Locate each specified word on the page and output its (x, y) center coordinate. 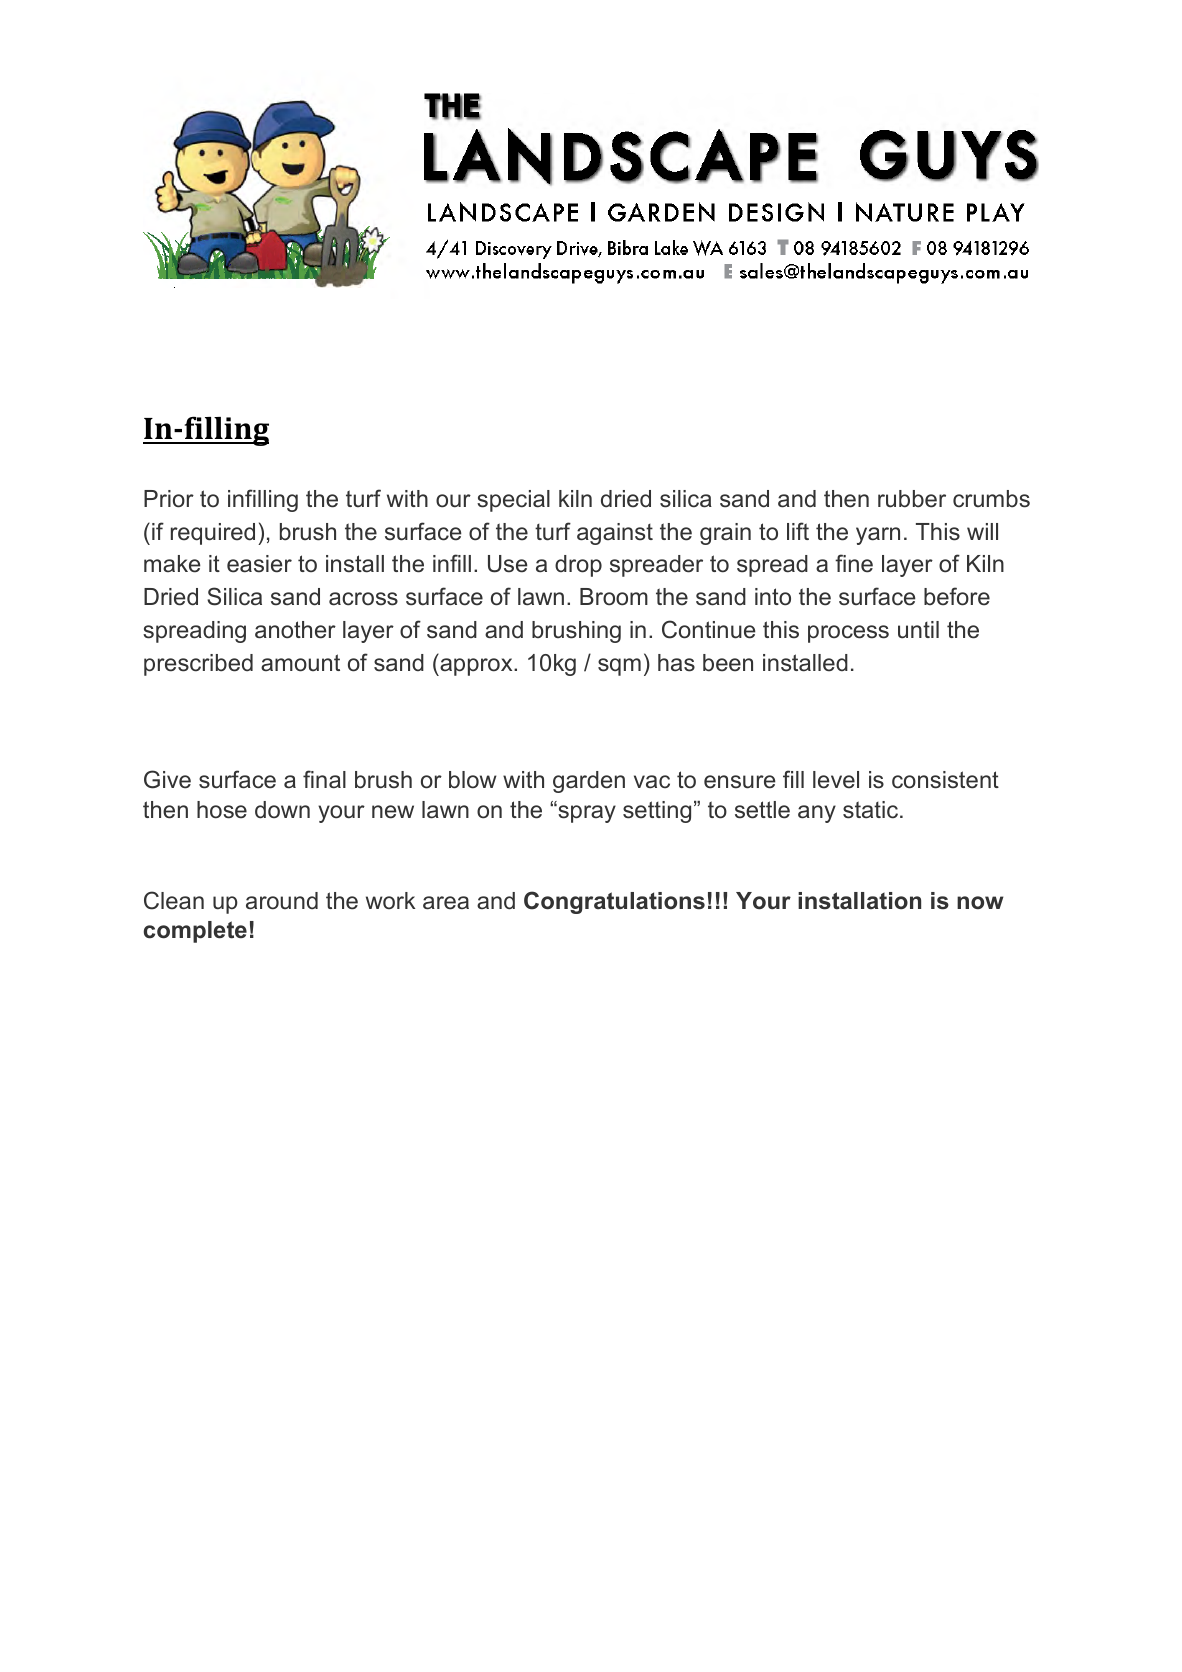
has (676, 663)
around (282, 901)
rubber (912, 499)
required (213, 534)
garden (589, 782)
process (848, 634)
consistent (945, 780)
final (324, 779)
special (513, 501)
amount (300, 663)
